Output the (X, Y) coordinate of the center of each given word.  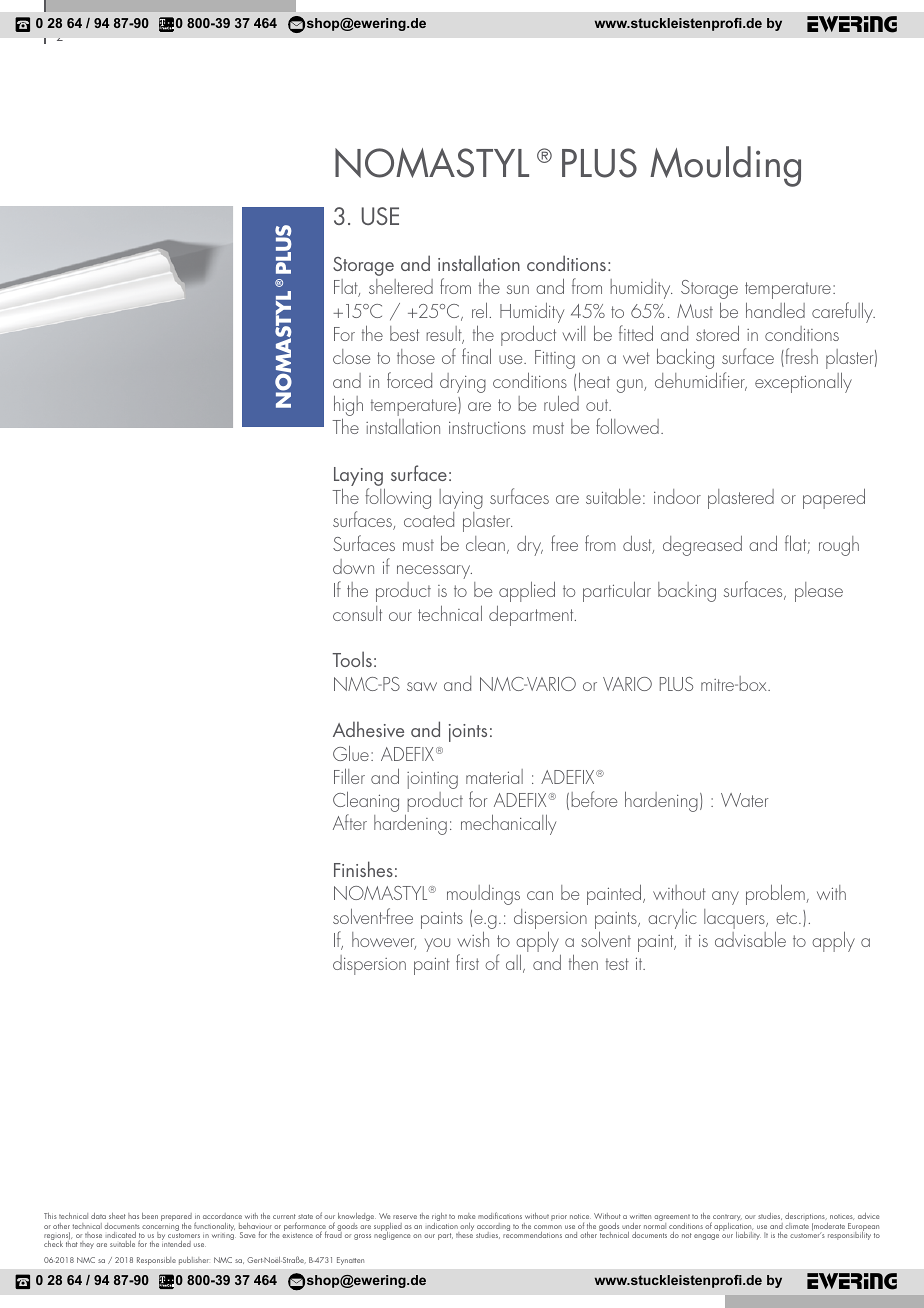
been (150, 1216)
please (819, 592)
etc (788, 918)
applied (527, 591)
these (464, 1234)
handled (775, 310)
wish (473, 939)
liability (748, 1236)
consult (357, 613)
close (351, 356)
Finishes (363, 869)
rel (479, 310)
